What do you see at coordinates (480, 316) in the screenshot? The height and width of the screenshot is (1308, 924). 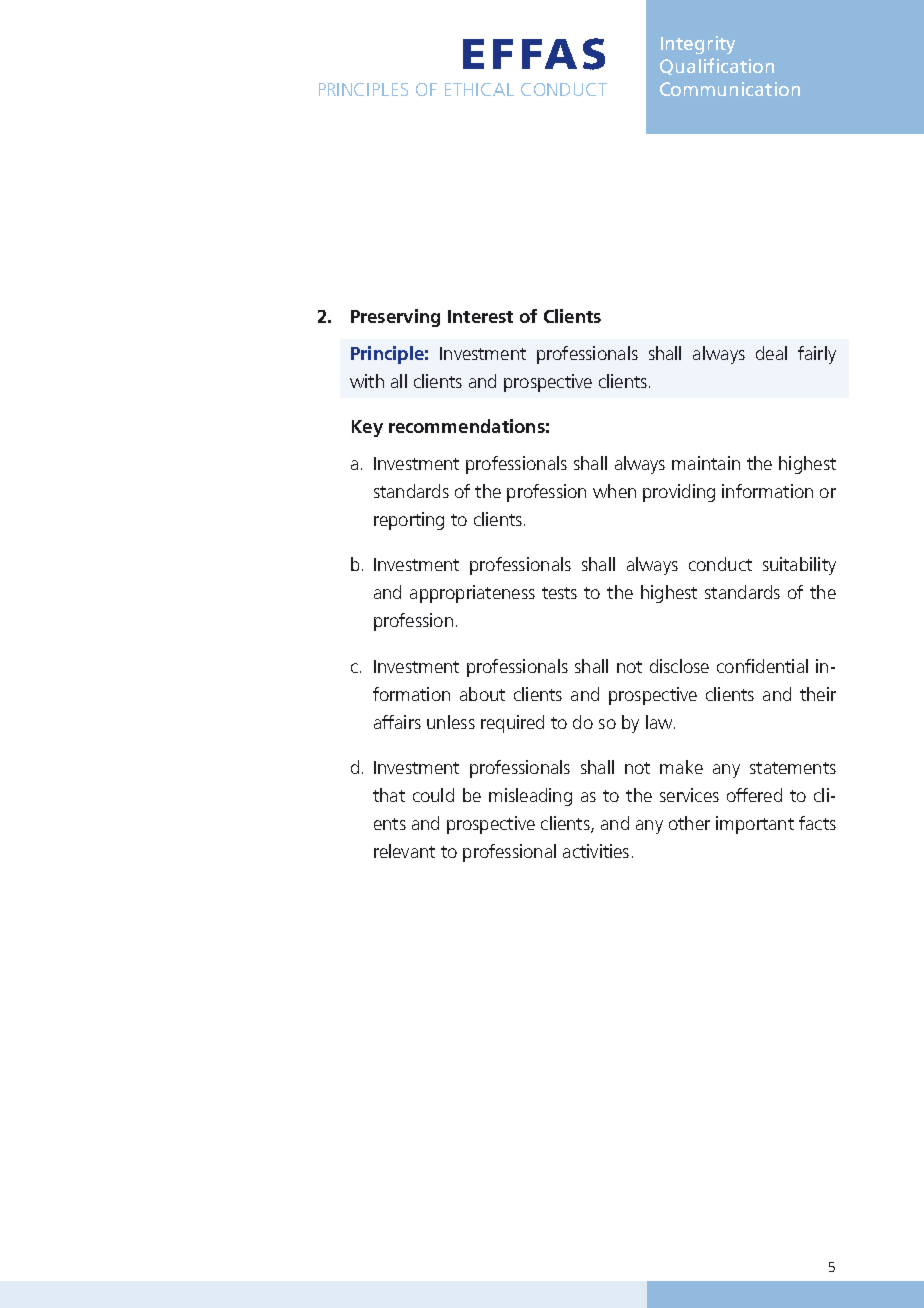 I see `Interest` at bounding box center [480, 316].
